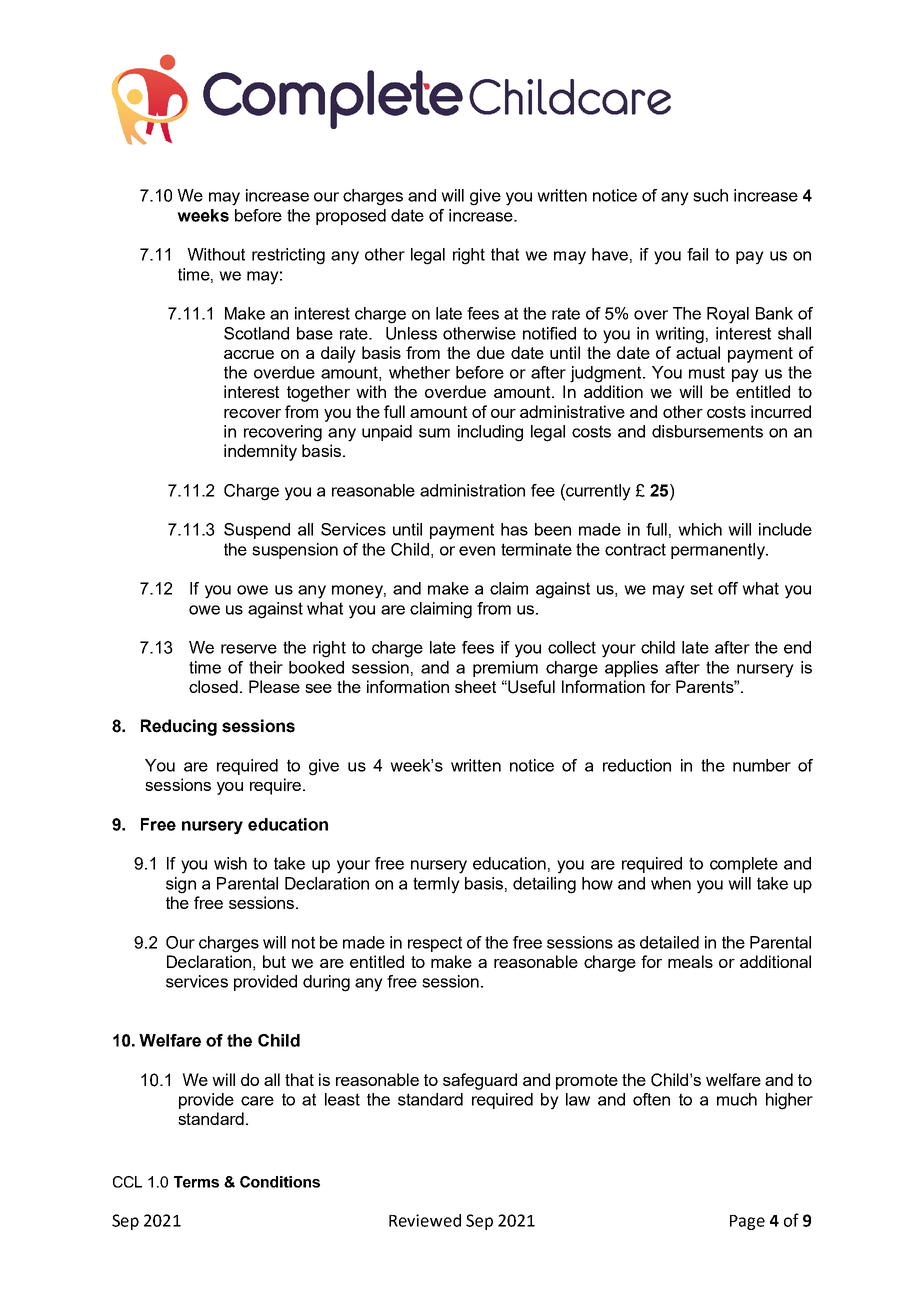 Image resolution: width=924 pixels, height=1308 pixels. I want to click on restricting, so click(288, 256).
